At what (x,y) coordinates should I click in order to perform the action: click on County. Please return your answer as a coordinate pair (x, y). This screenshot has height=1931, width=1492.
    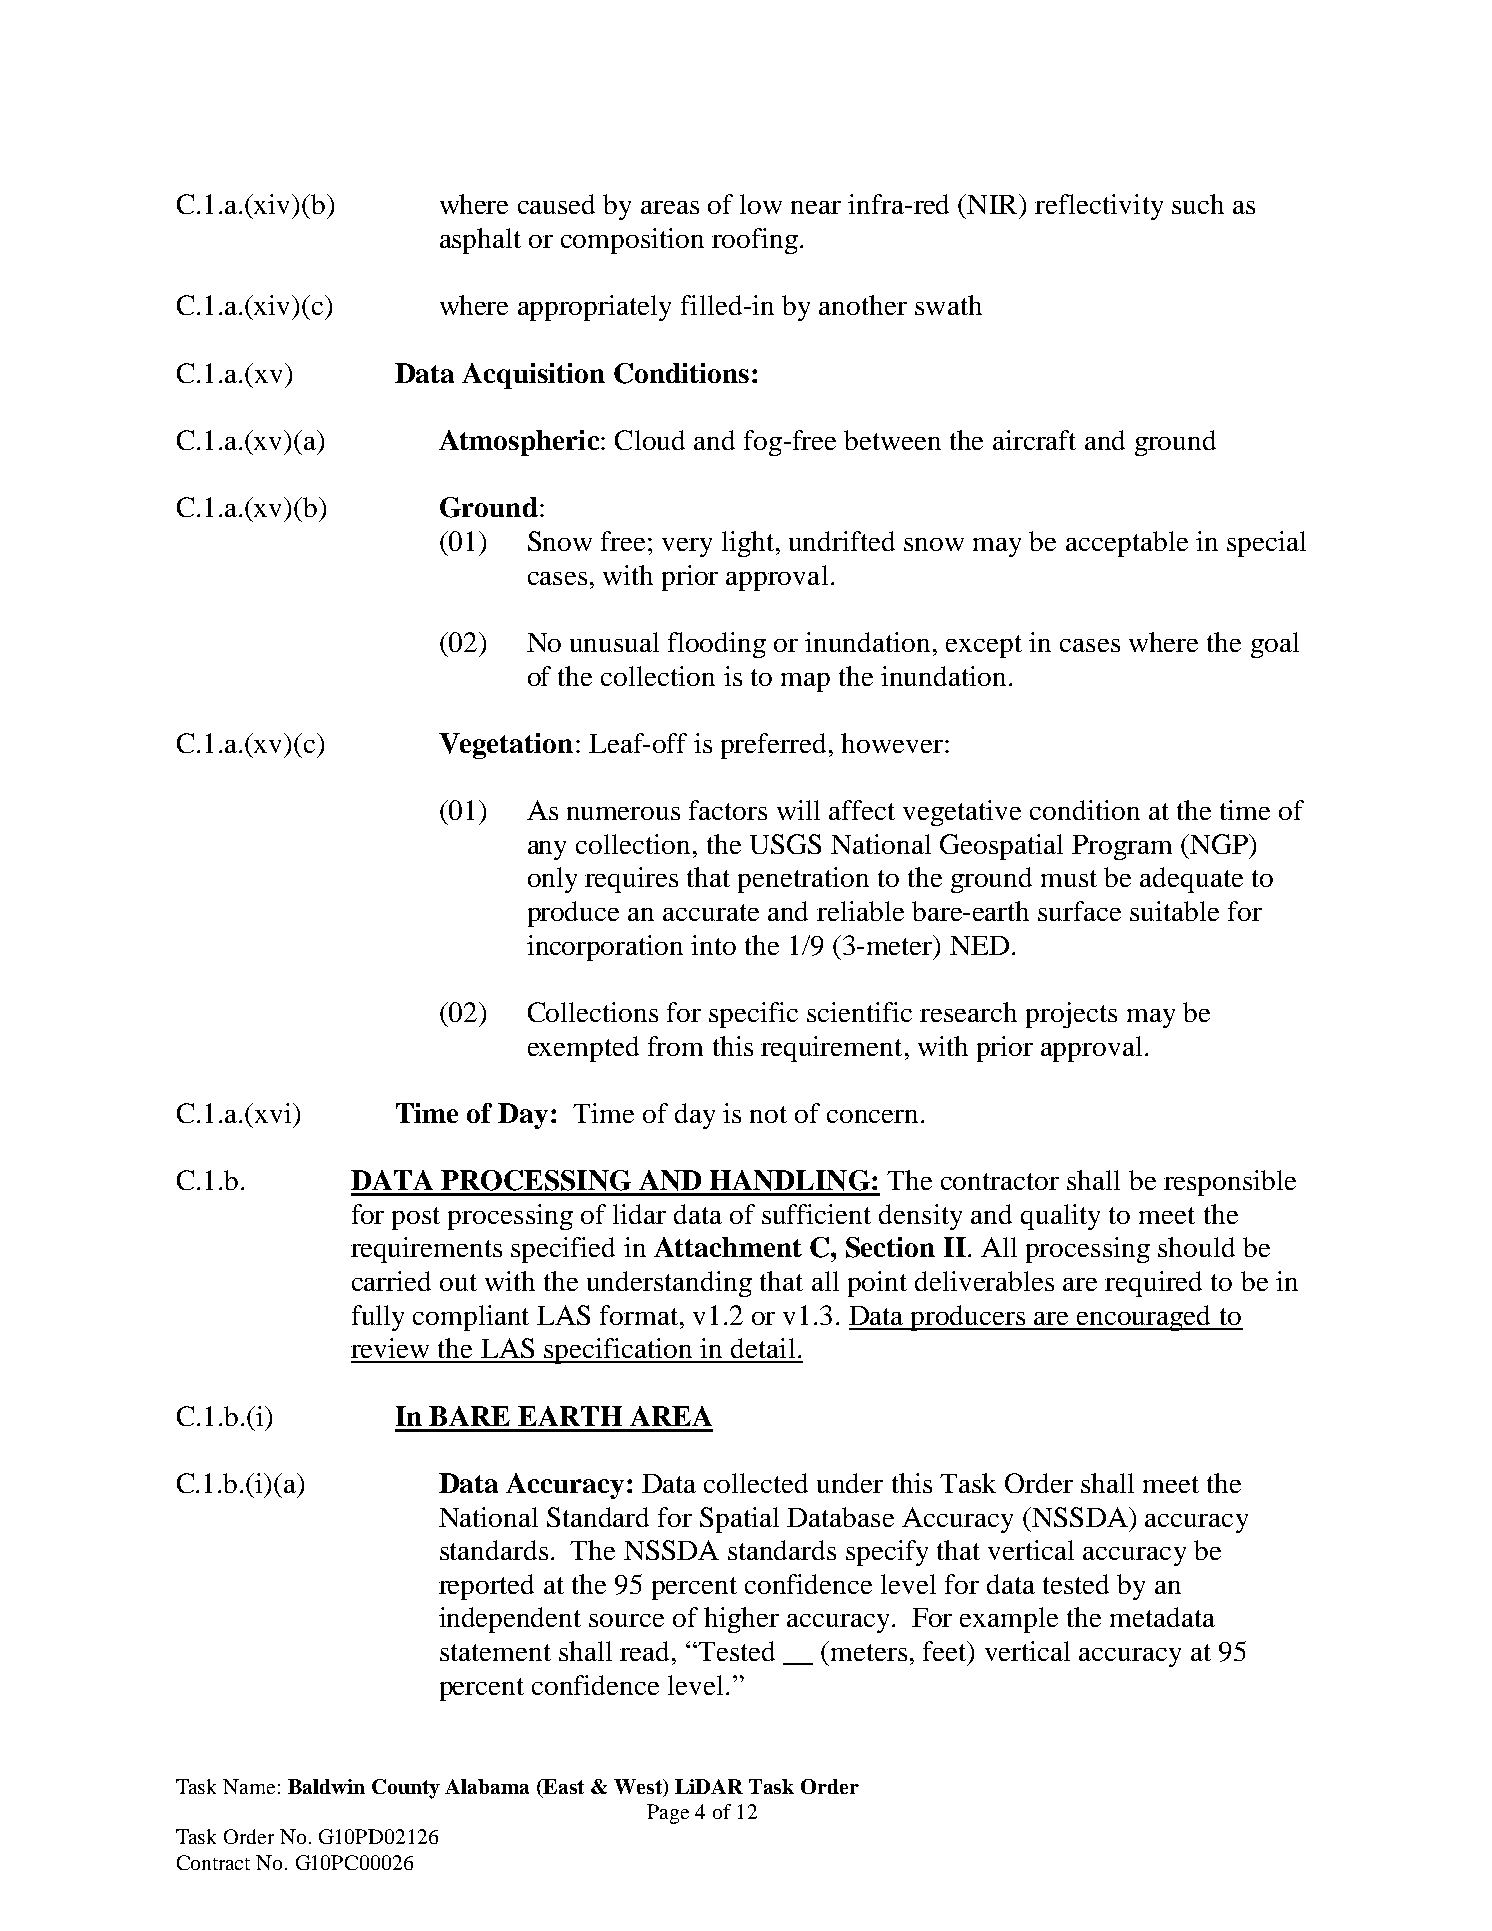
    Looking at the image, I should click on (406, 1789).
